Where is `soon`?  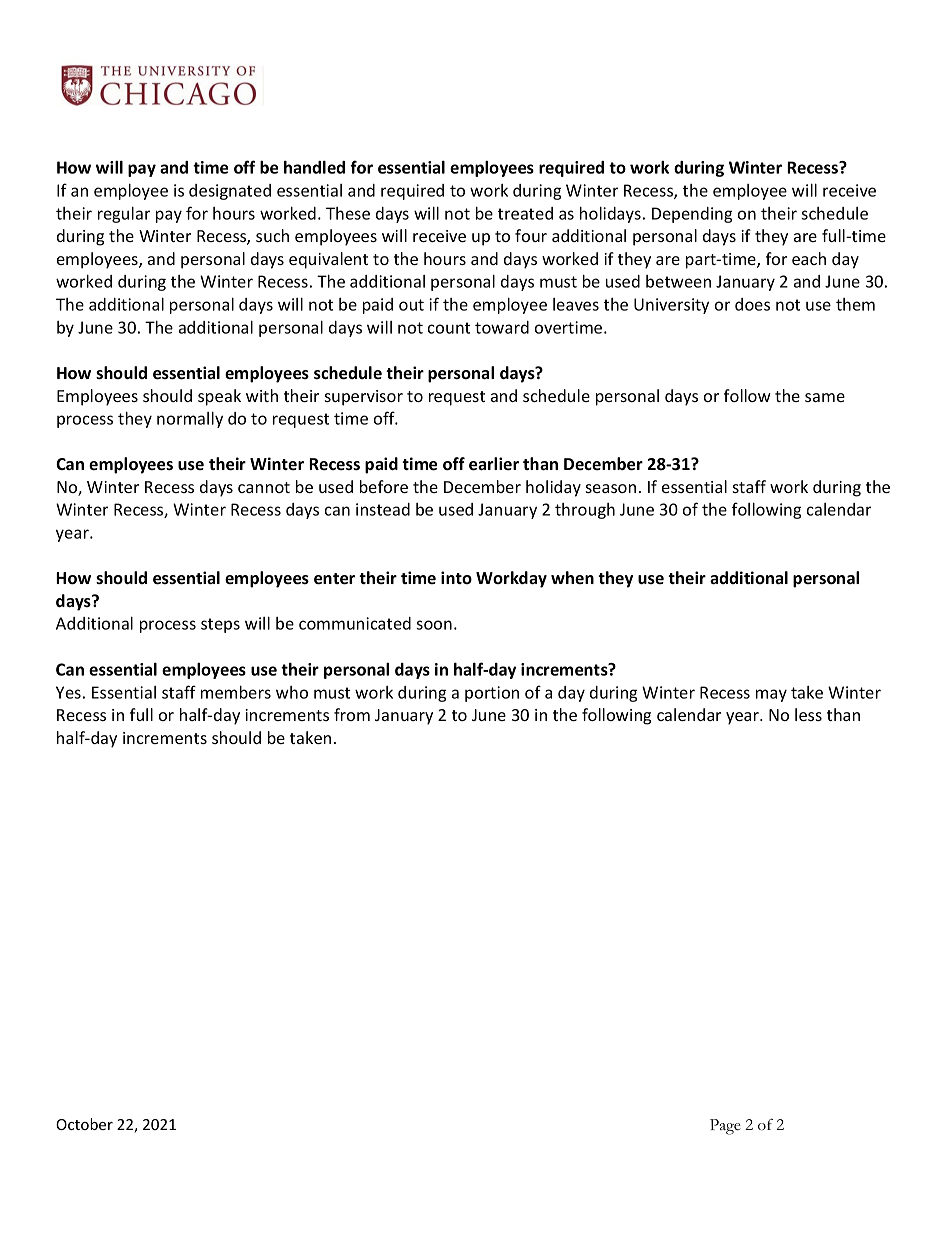 soon is located at coordinates (434, 625).
